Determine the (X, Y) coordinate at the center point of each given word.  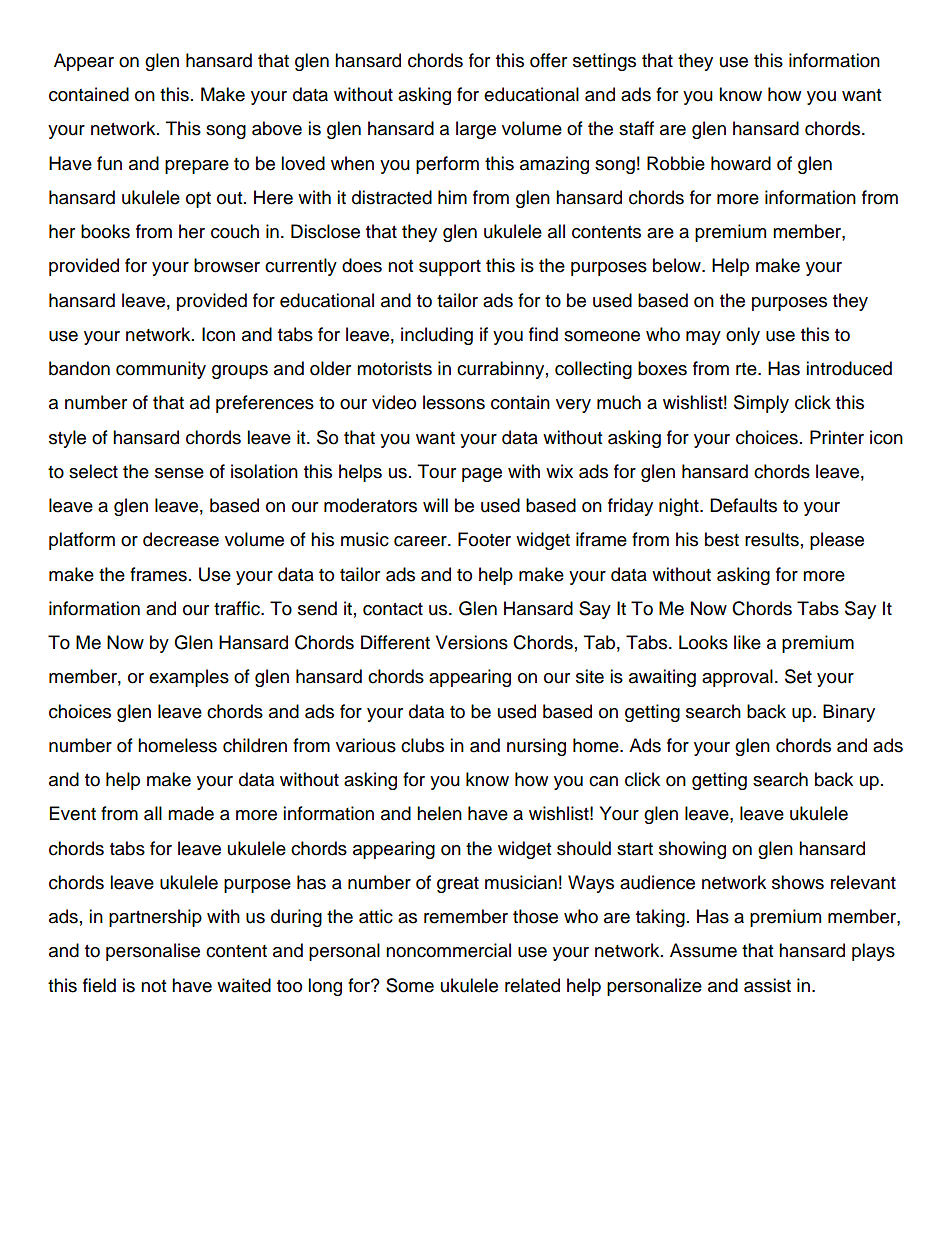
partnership (155, 918)
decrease (181, 539)
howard (741, 163)
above (277, 128)
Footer (484, 539)
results (772, 539)
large (476, 130)
